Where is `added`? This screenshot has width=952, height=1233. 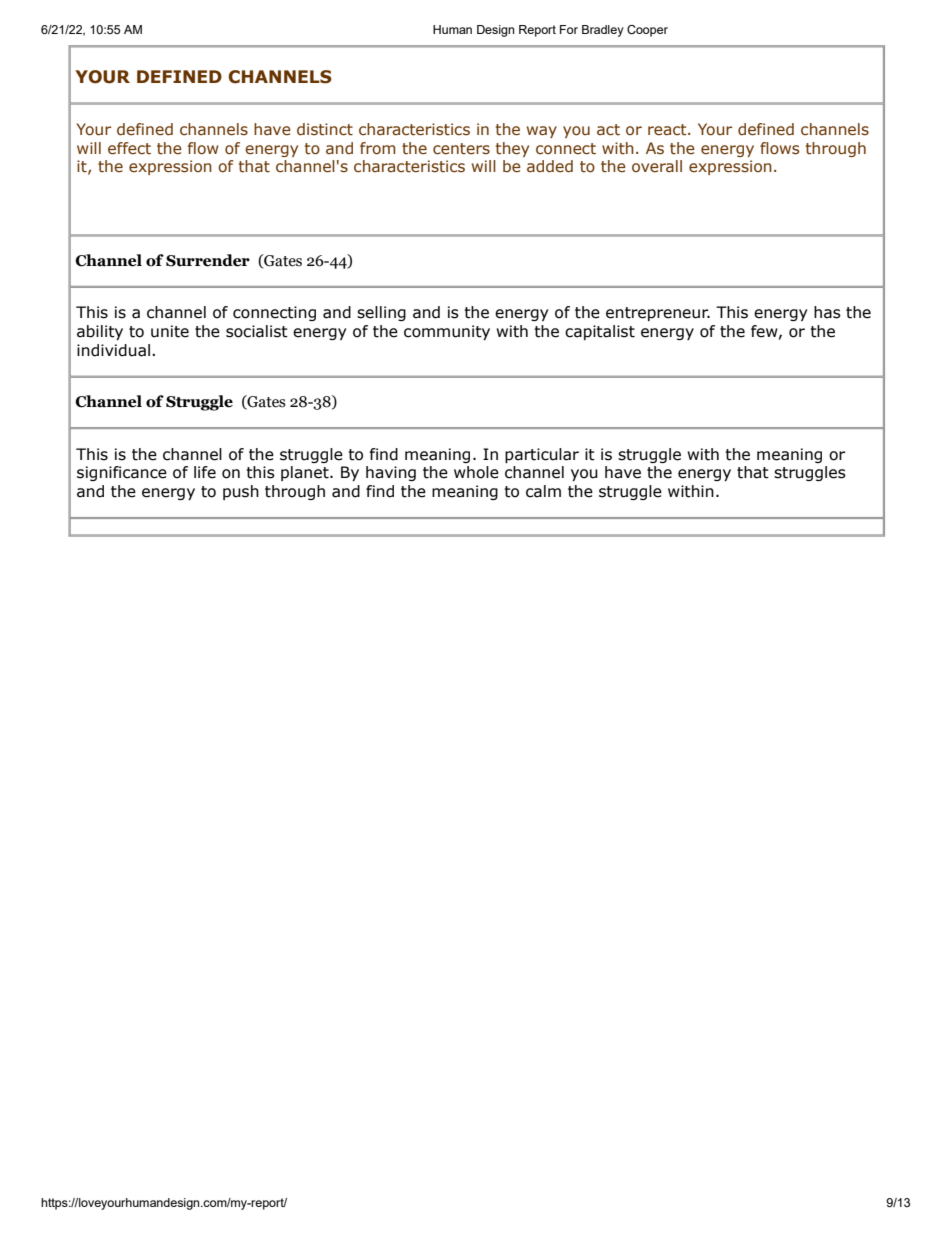
added is located at coordinates (550, 166).
